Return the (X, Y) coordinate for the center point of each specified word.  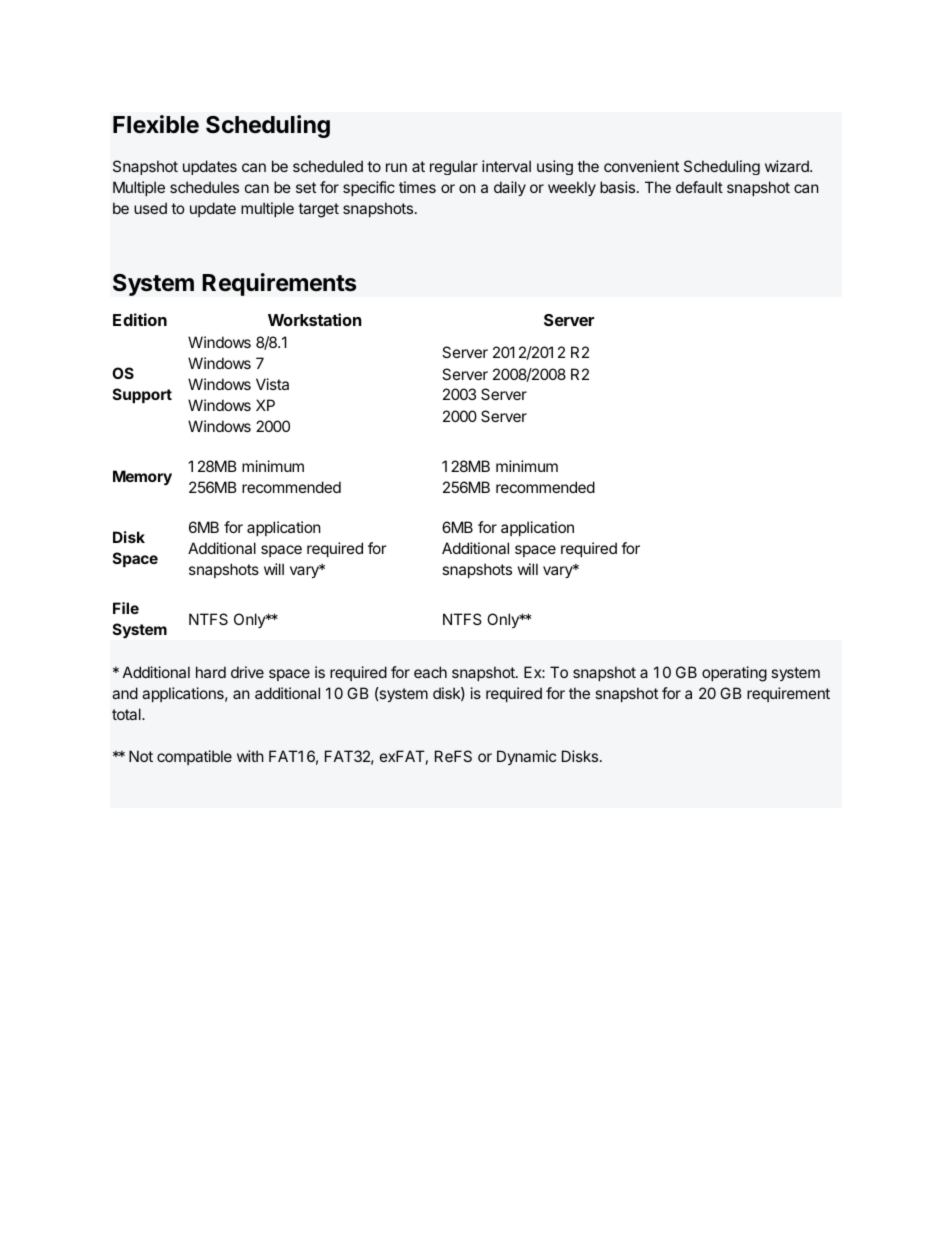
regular (454, 167)
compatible (194, 757)
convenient (641, 166)
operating (734, 674)
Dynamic (526, 757)
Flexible (156, 124)
